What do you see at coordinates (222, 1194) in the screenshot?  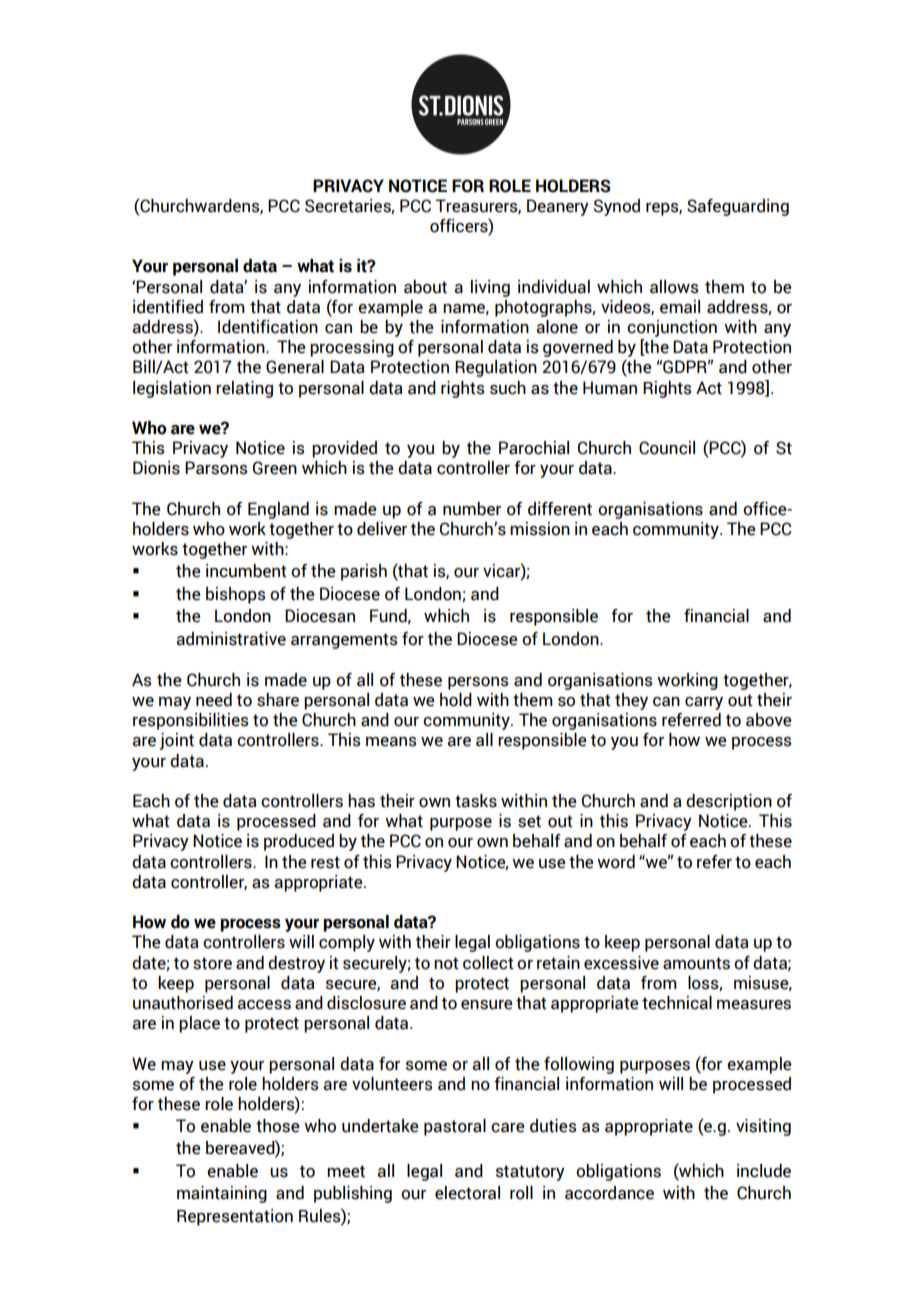 I see `maintaining` at bounding box center [222, 1194].
